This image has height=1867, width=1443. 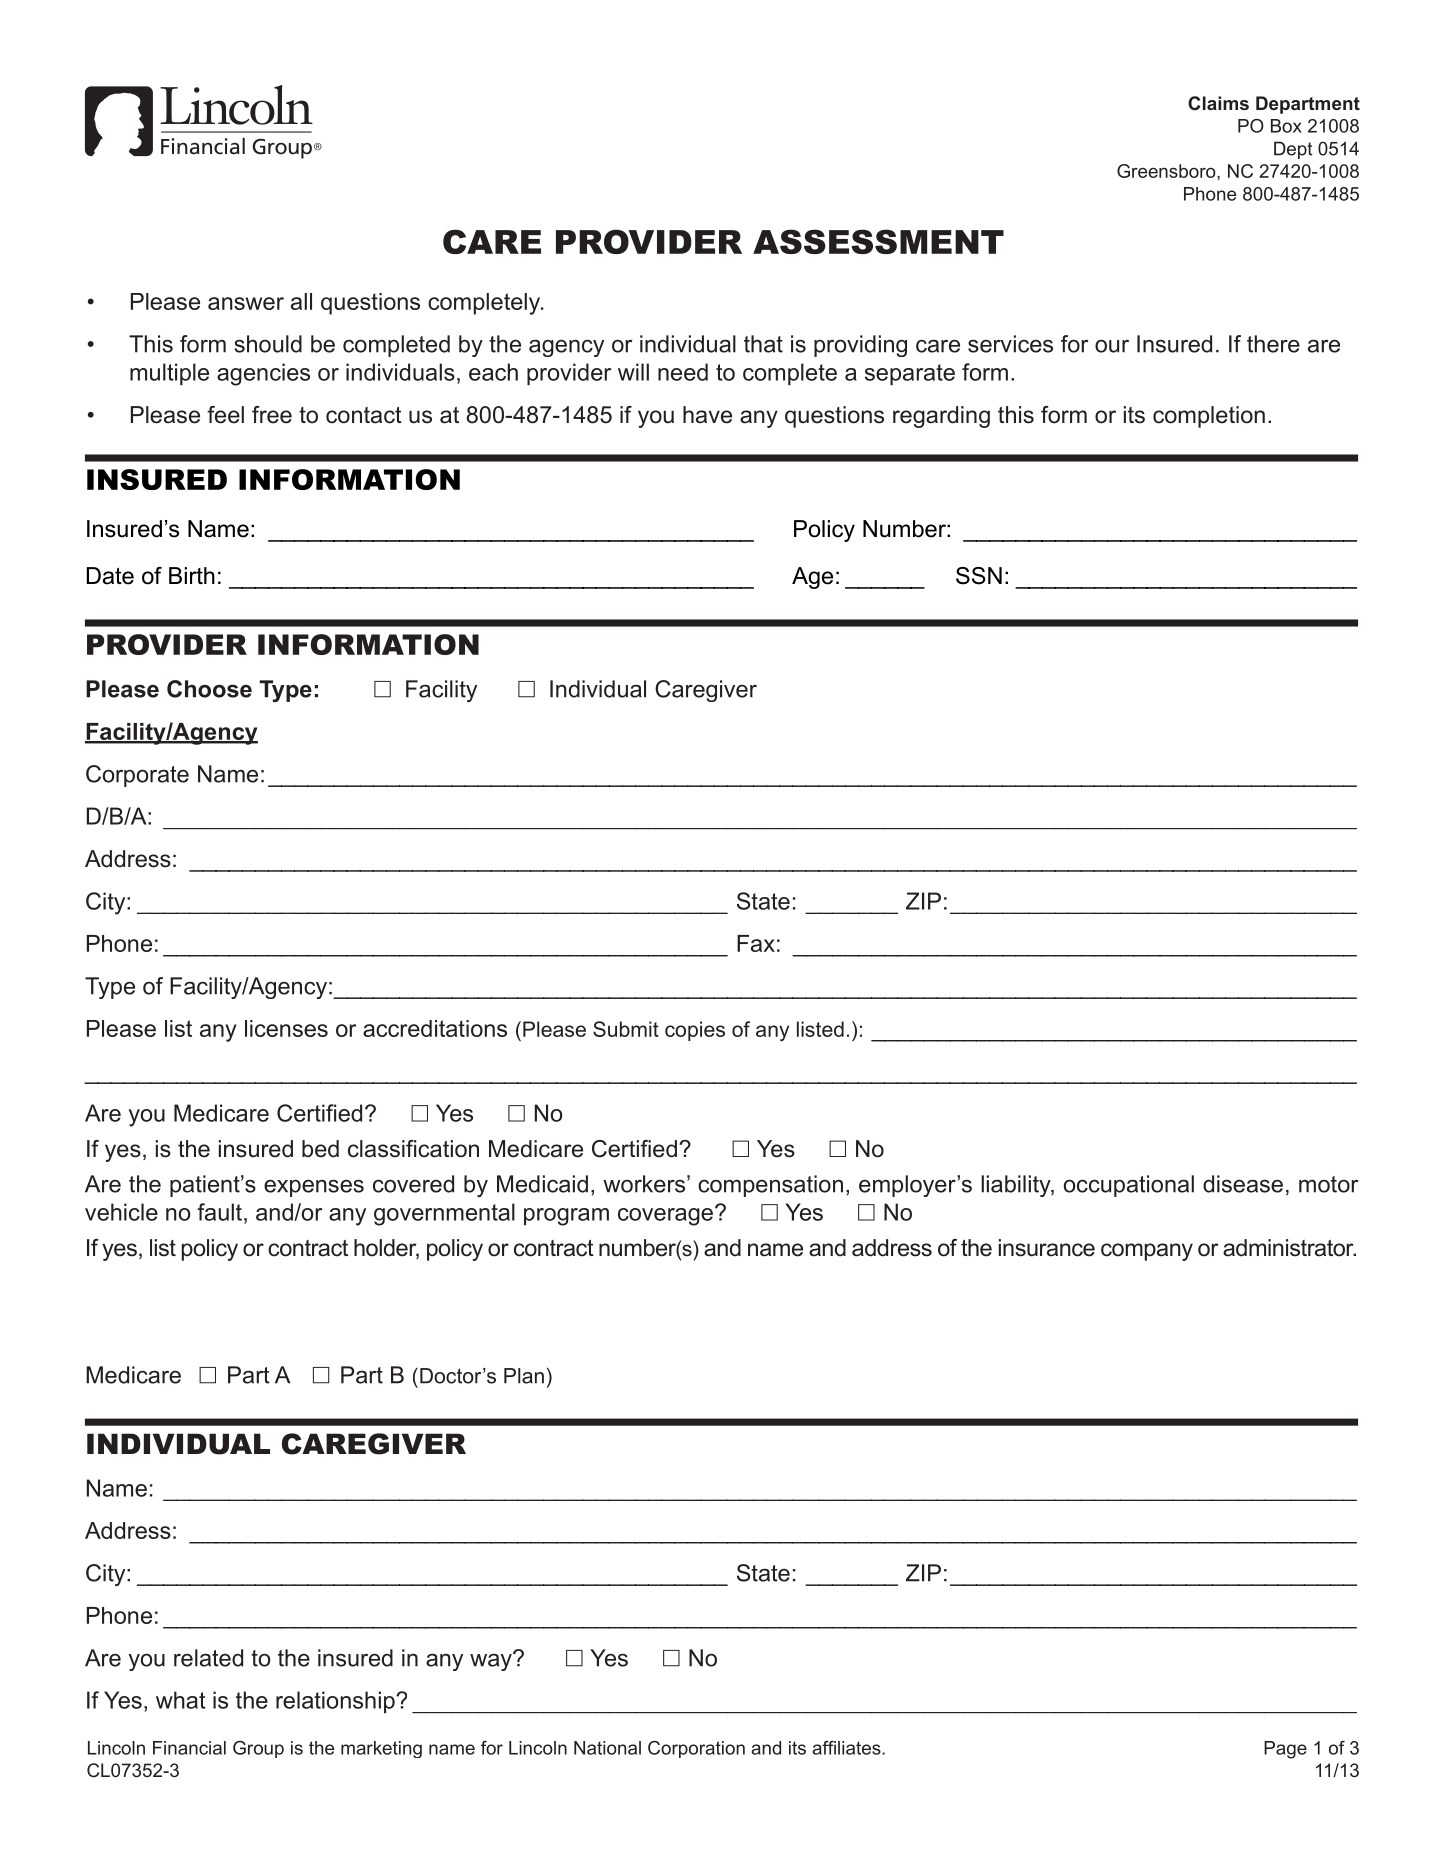 What do you see at coordinates (665, 1217) in the image?
I see `coverage` at bounding box center [665, 1217].
